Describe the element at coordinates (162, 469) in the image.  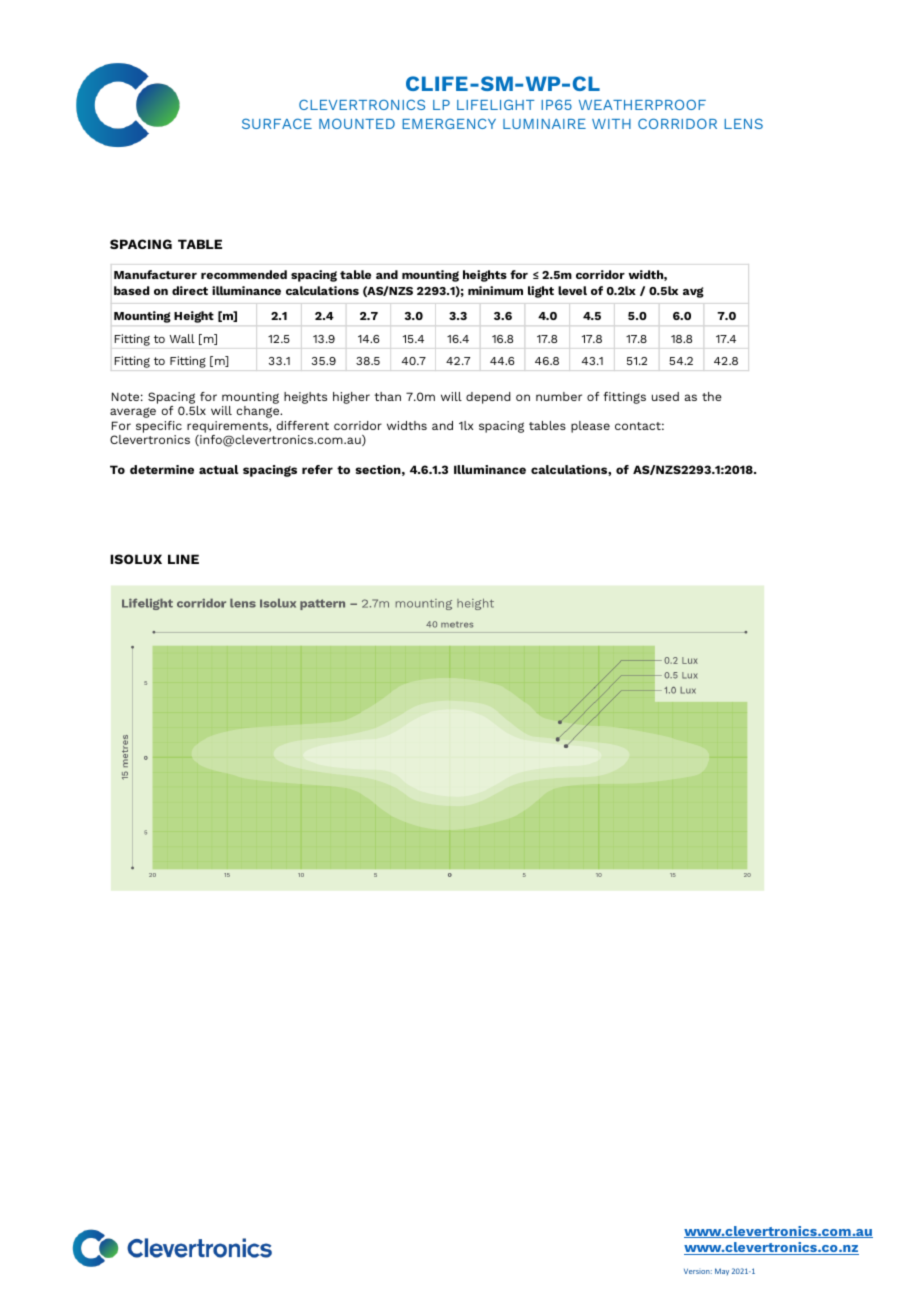
I see `determine` at that location.
